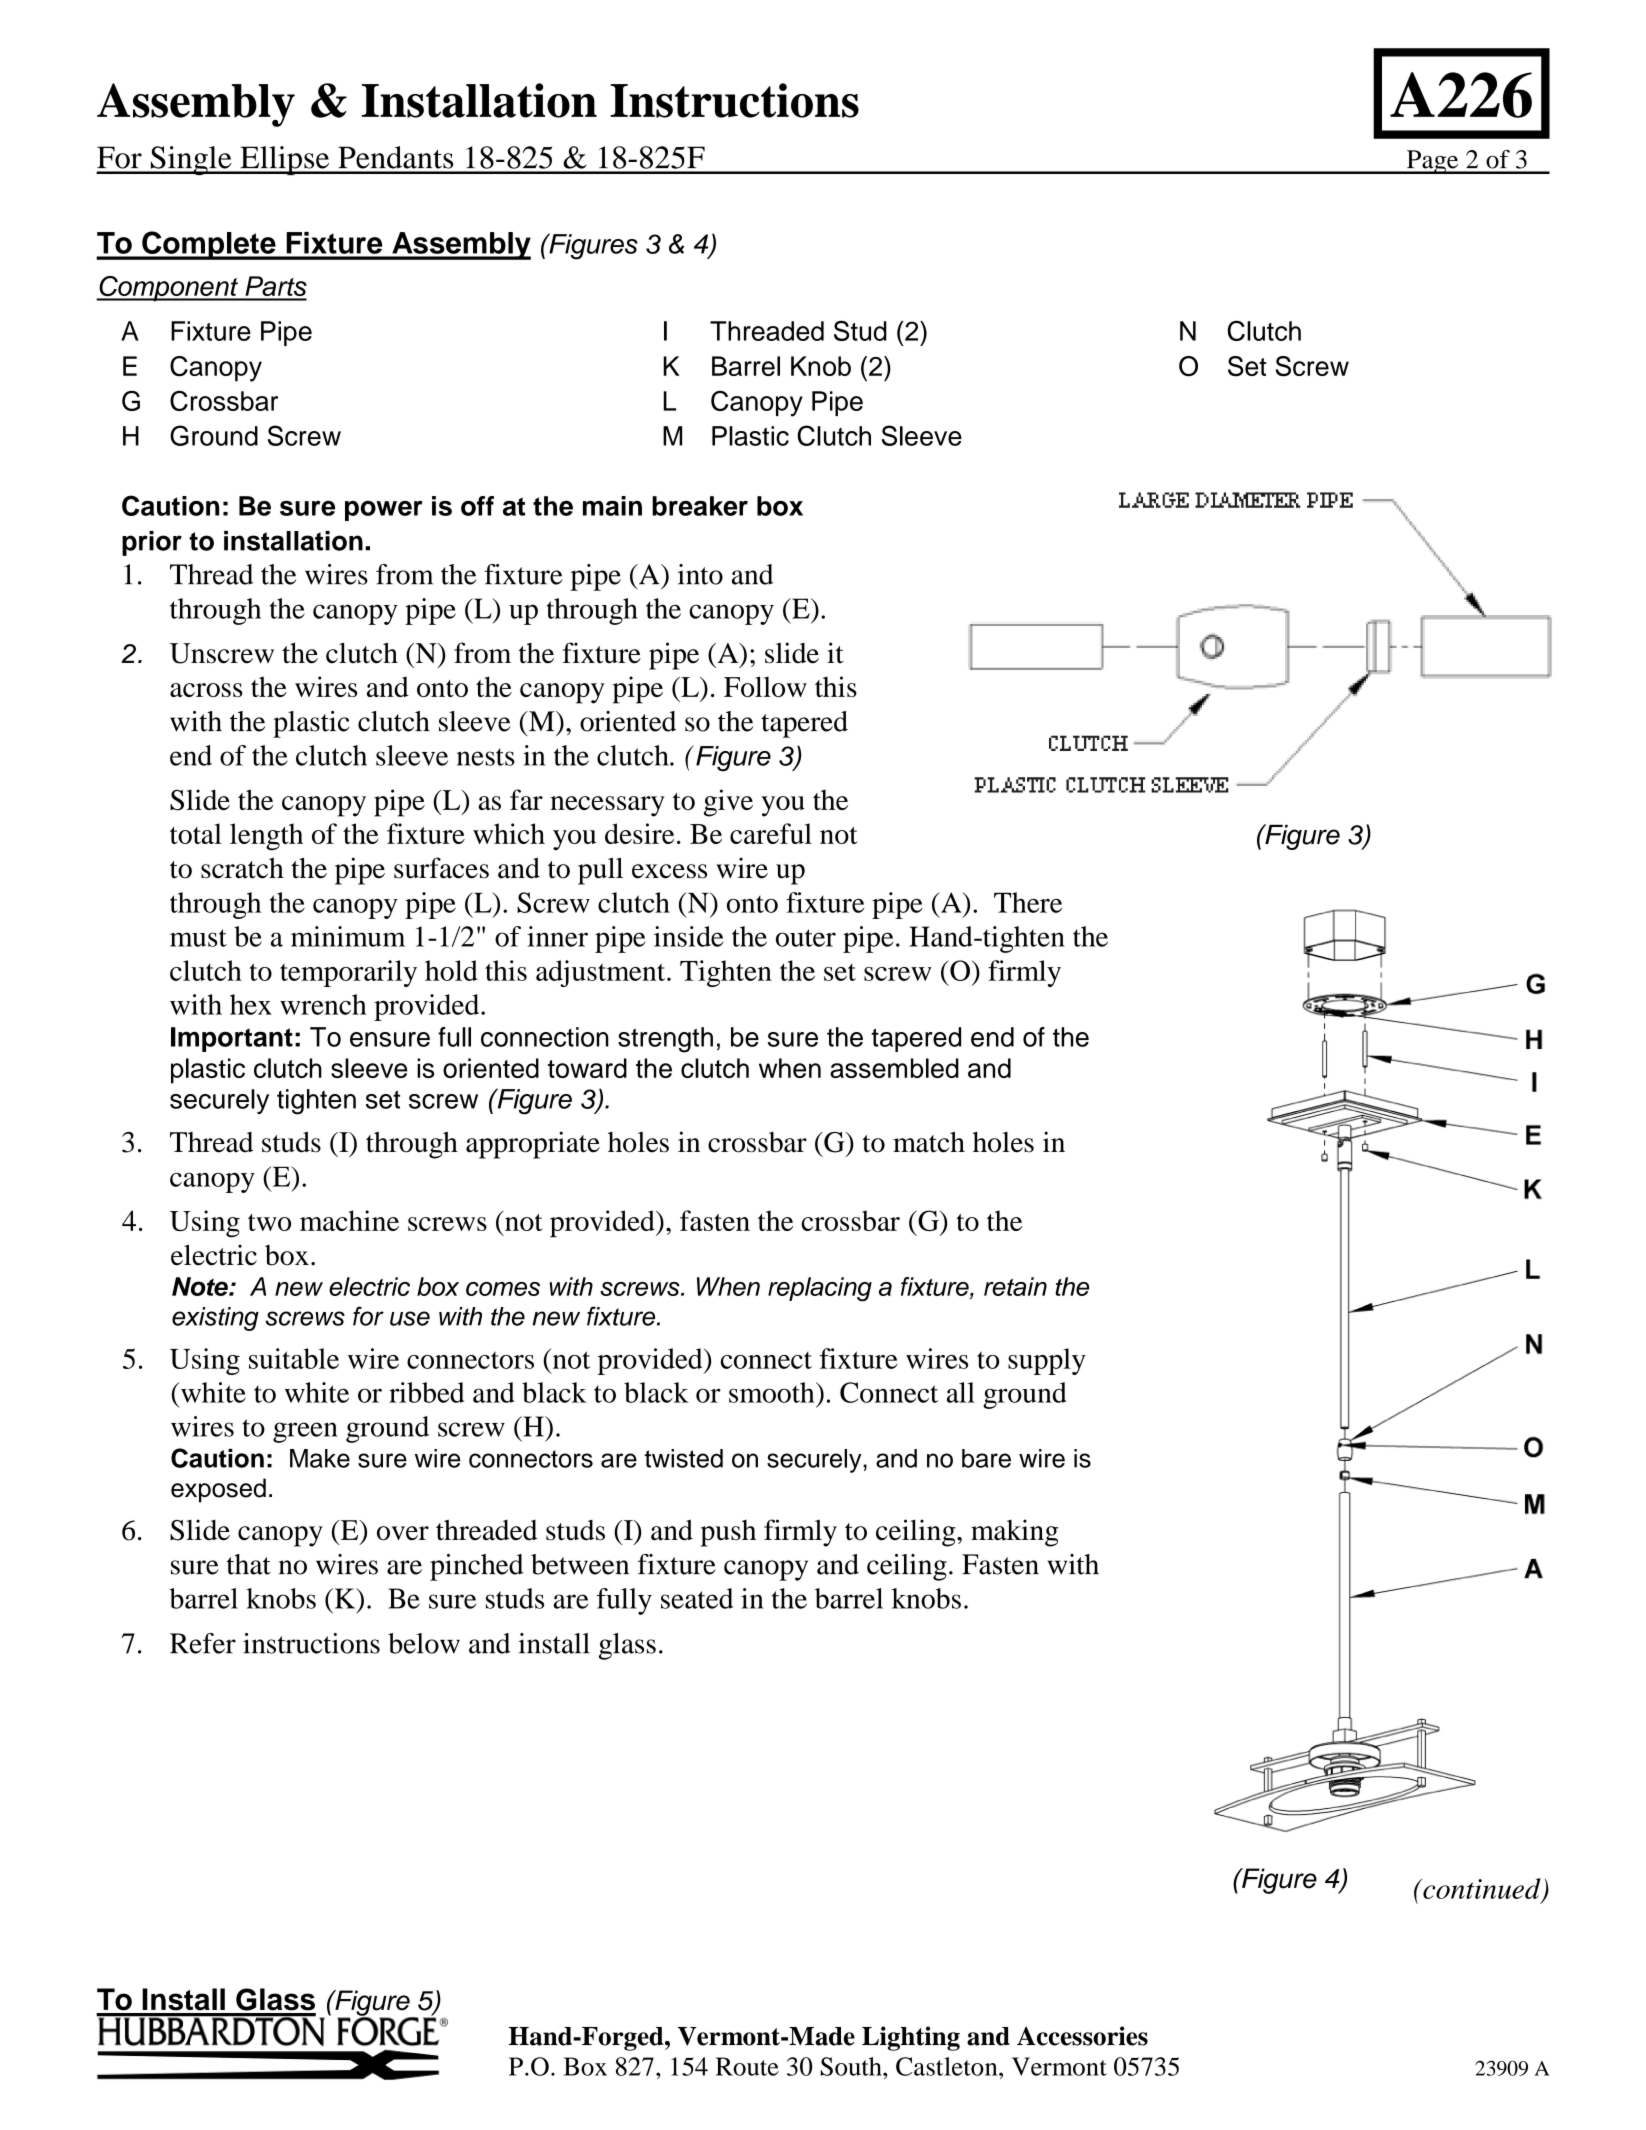 The height and width of the screenshot is (2130, 1646). I want to click on that, so click(248, 1564).
